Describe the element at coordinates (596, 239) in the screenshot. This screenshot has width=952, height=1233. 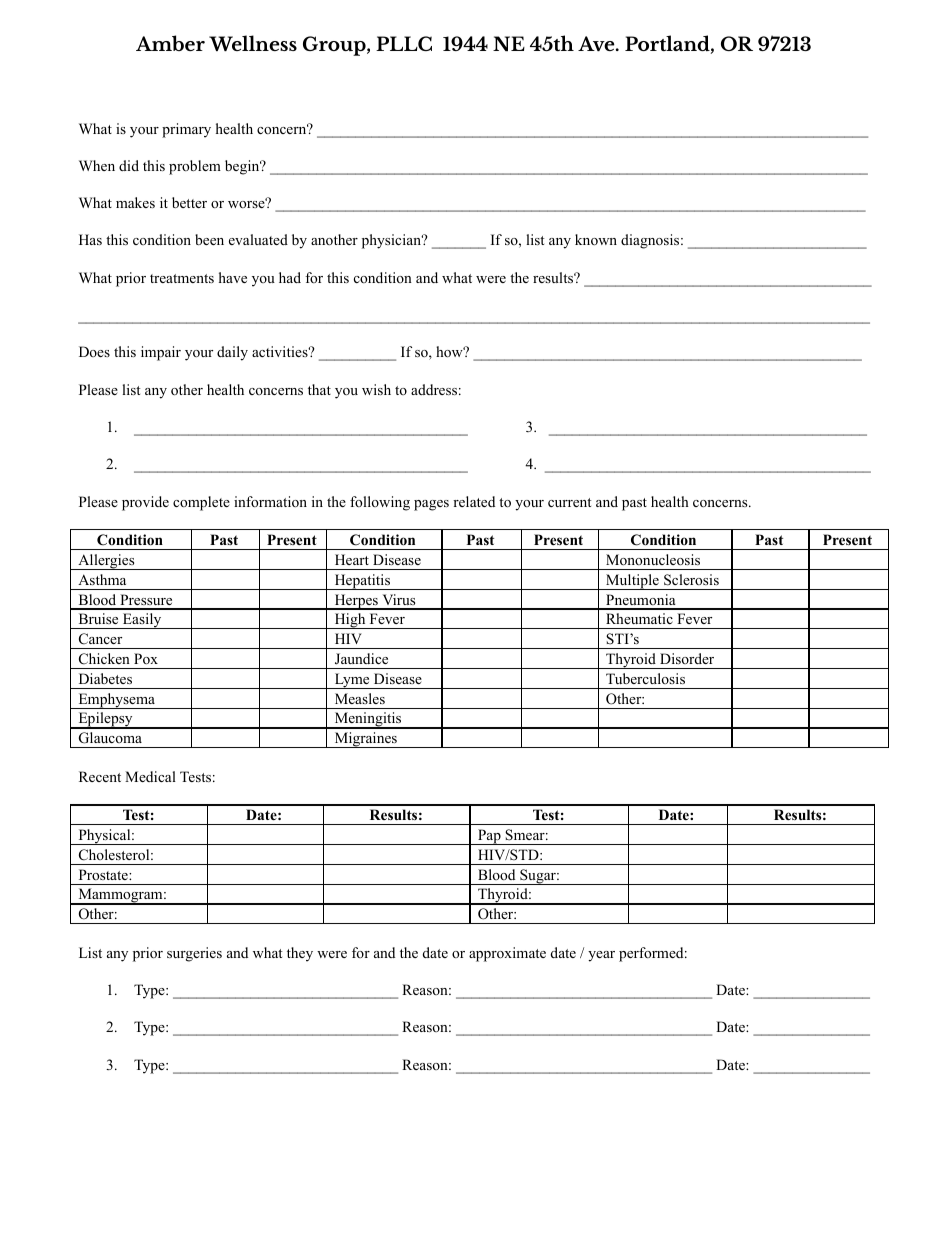
I see `known` at that location.
